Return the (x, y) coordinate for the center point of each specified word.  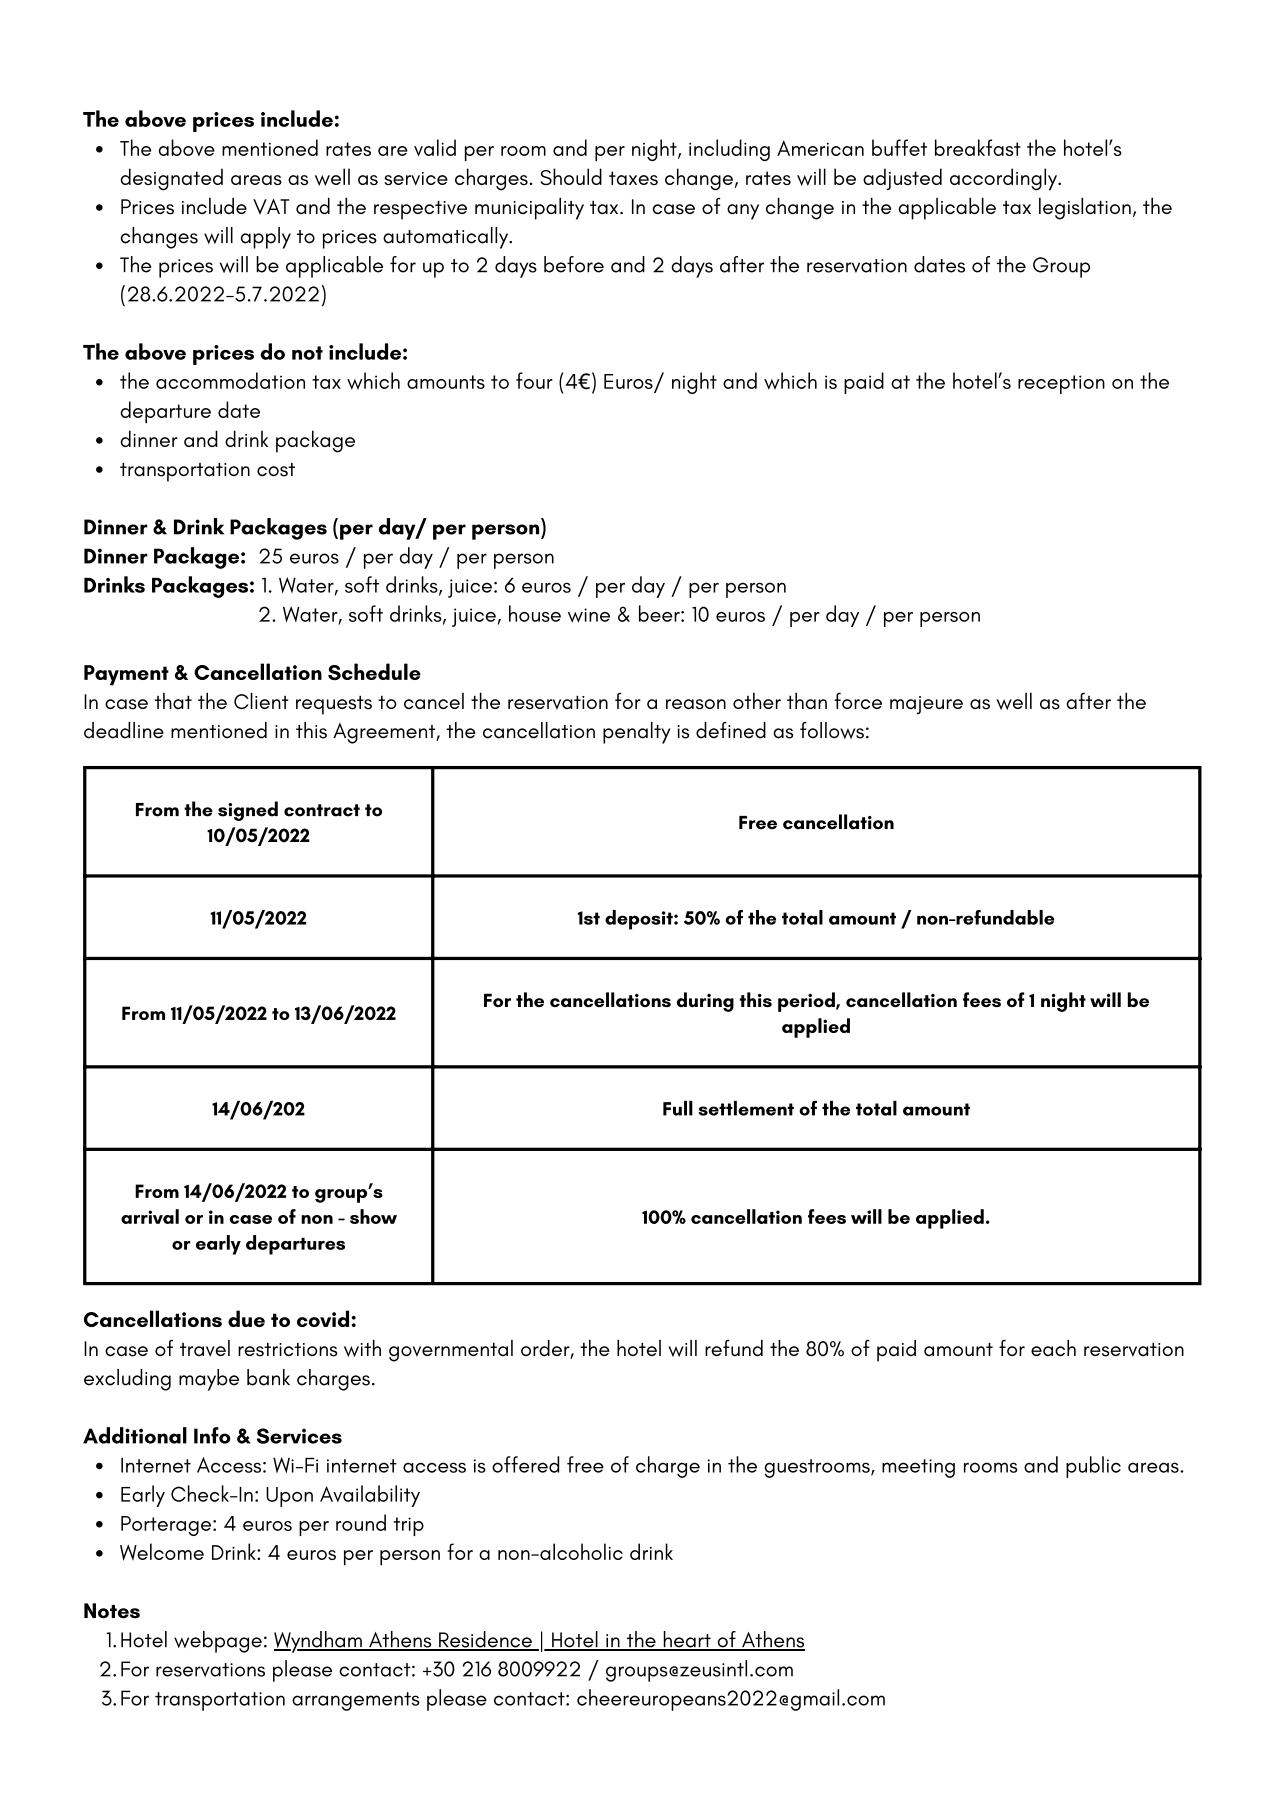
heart (687, 1640)
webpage (218, 1642)
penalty (636, 733)
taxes (633, 178)
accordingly (1005, 179)
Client (261, 700)
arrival (150, 1216)
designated (171, 179)
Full (678, 1108)
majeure (926, 705)
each (1053, 1348)
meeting (918, 1468)
